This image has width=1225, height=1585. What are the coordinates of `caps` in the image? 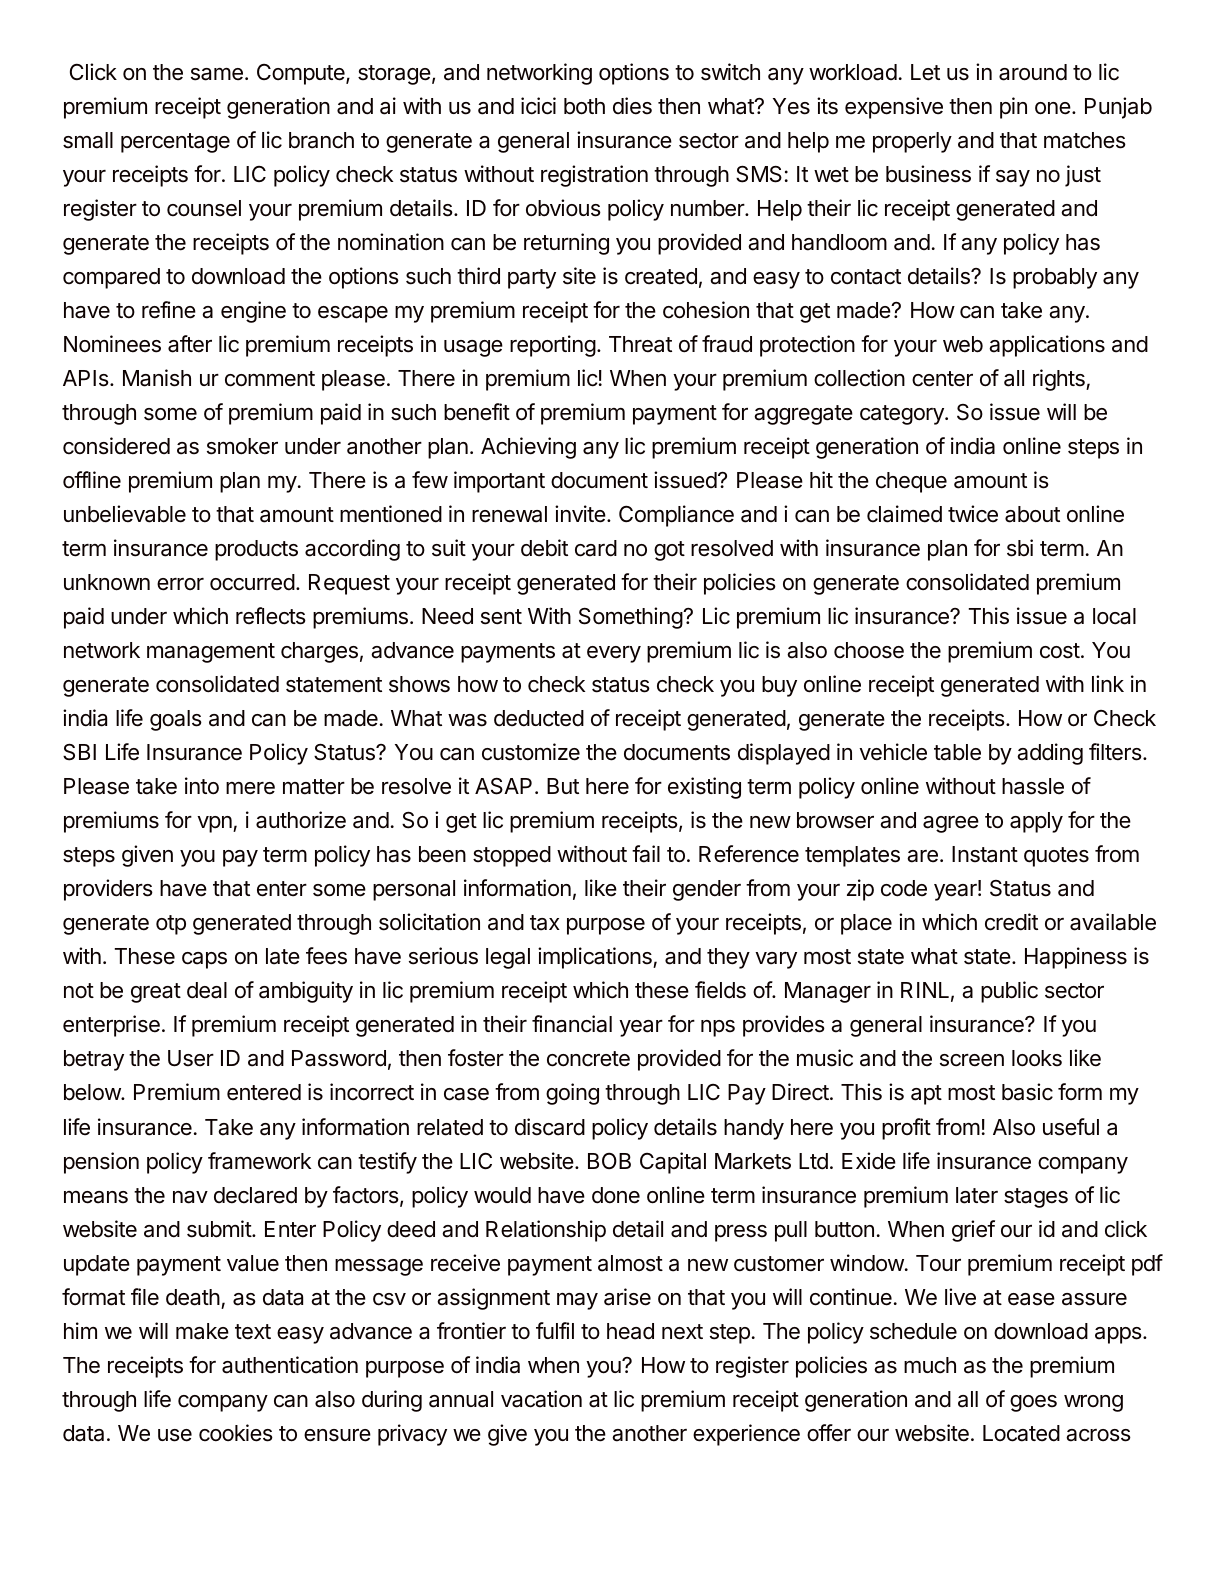 It's located at (204, 960).
